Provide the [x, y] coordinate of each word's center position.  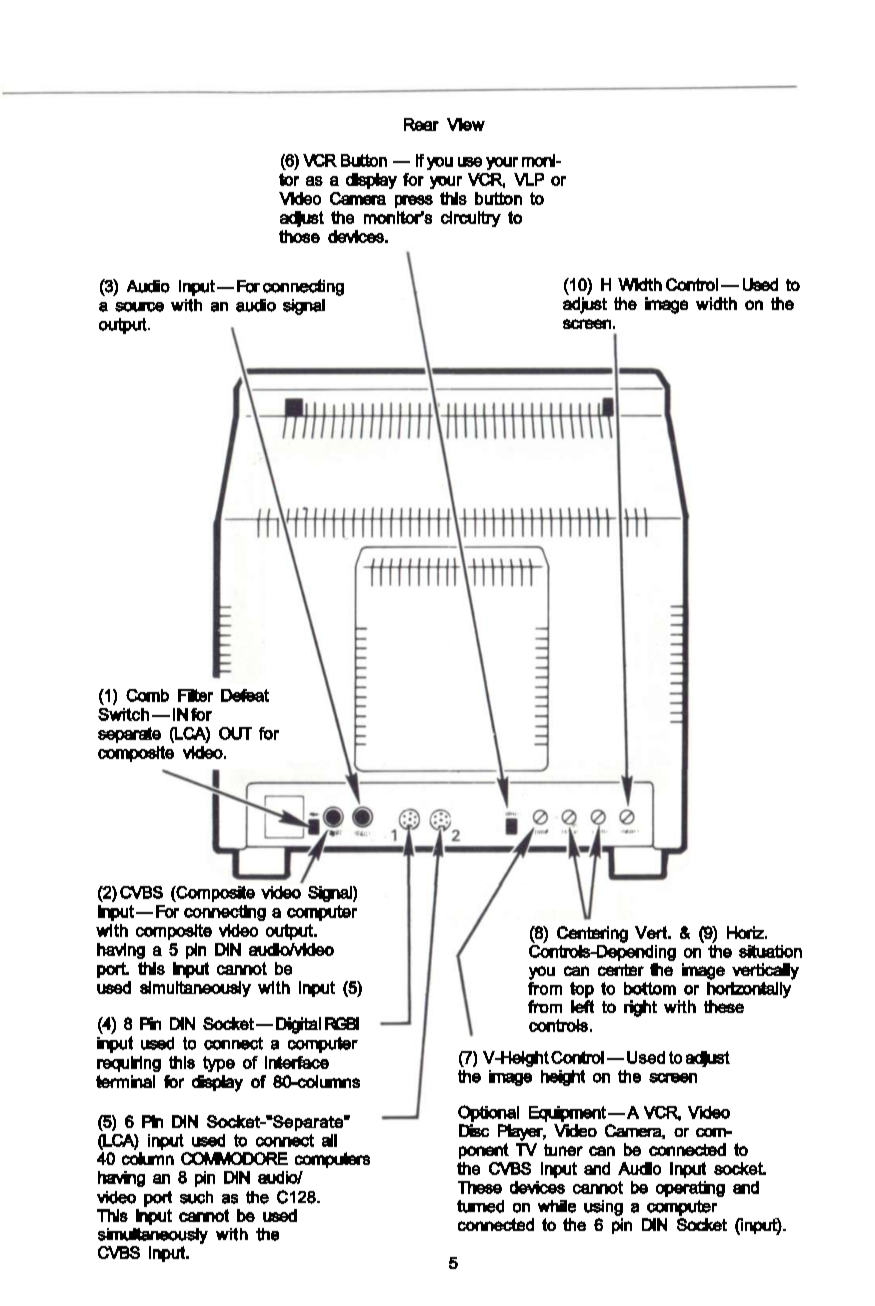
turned [480, 1206]
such [196, 1197]
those [299, 236]
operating [690, 1189]
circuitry [471, 219]
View [466, 124]
